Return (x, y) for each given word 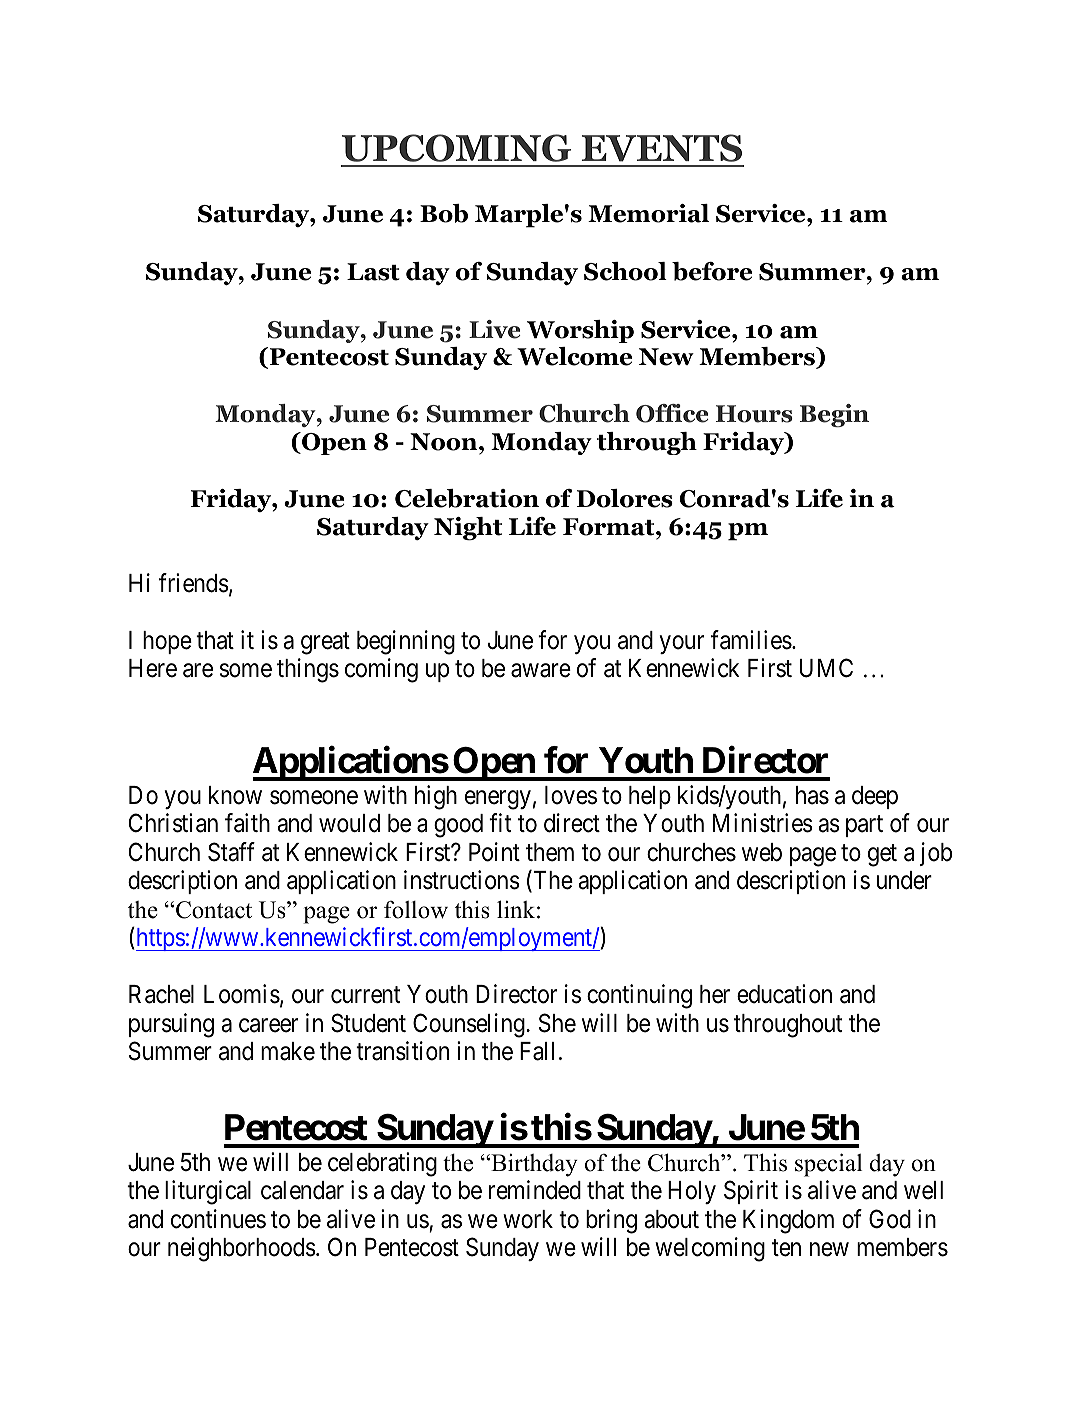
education (784, 994)
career (268, 1026)
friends (194, 583)
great (325, 643)
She (557, 1023)
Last (373, 272)
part (864, 826)
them (550, 852)
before (712, 271)
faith (247, 823)
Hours (754, 414)
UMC (826, 668)
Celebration (467, 498)
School (625, 271)
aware (541, 671)
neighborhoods (242, 1249)
